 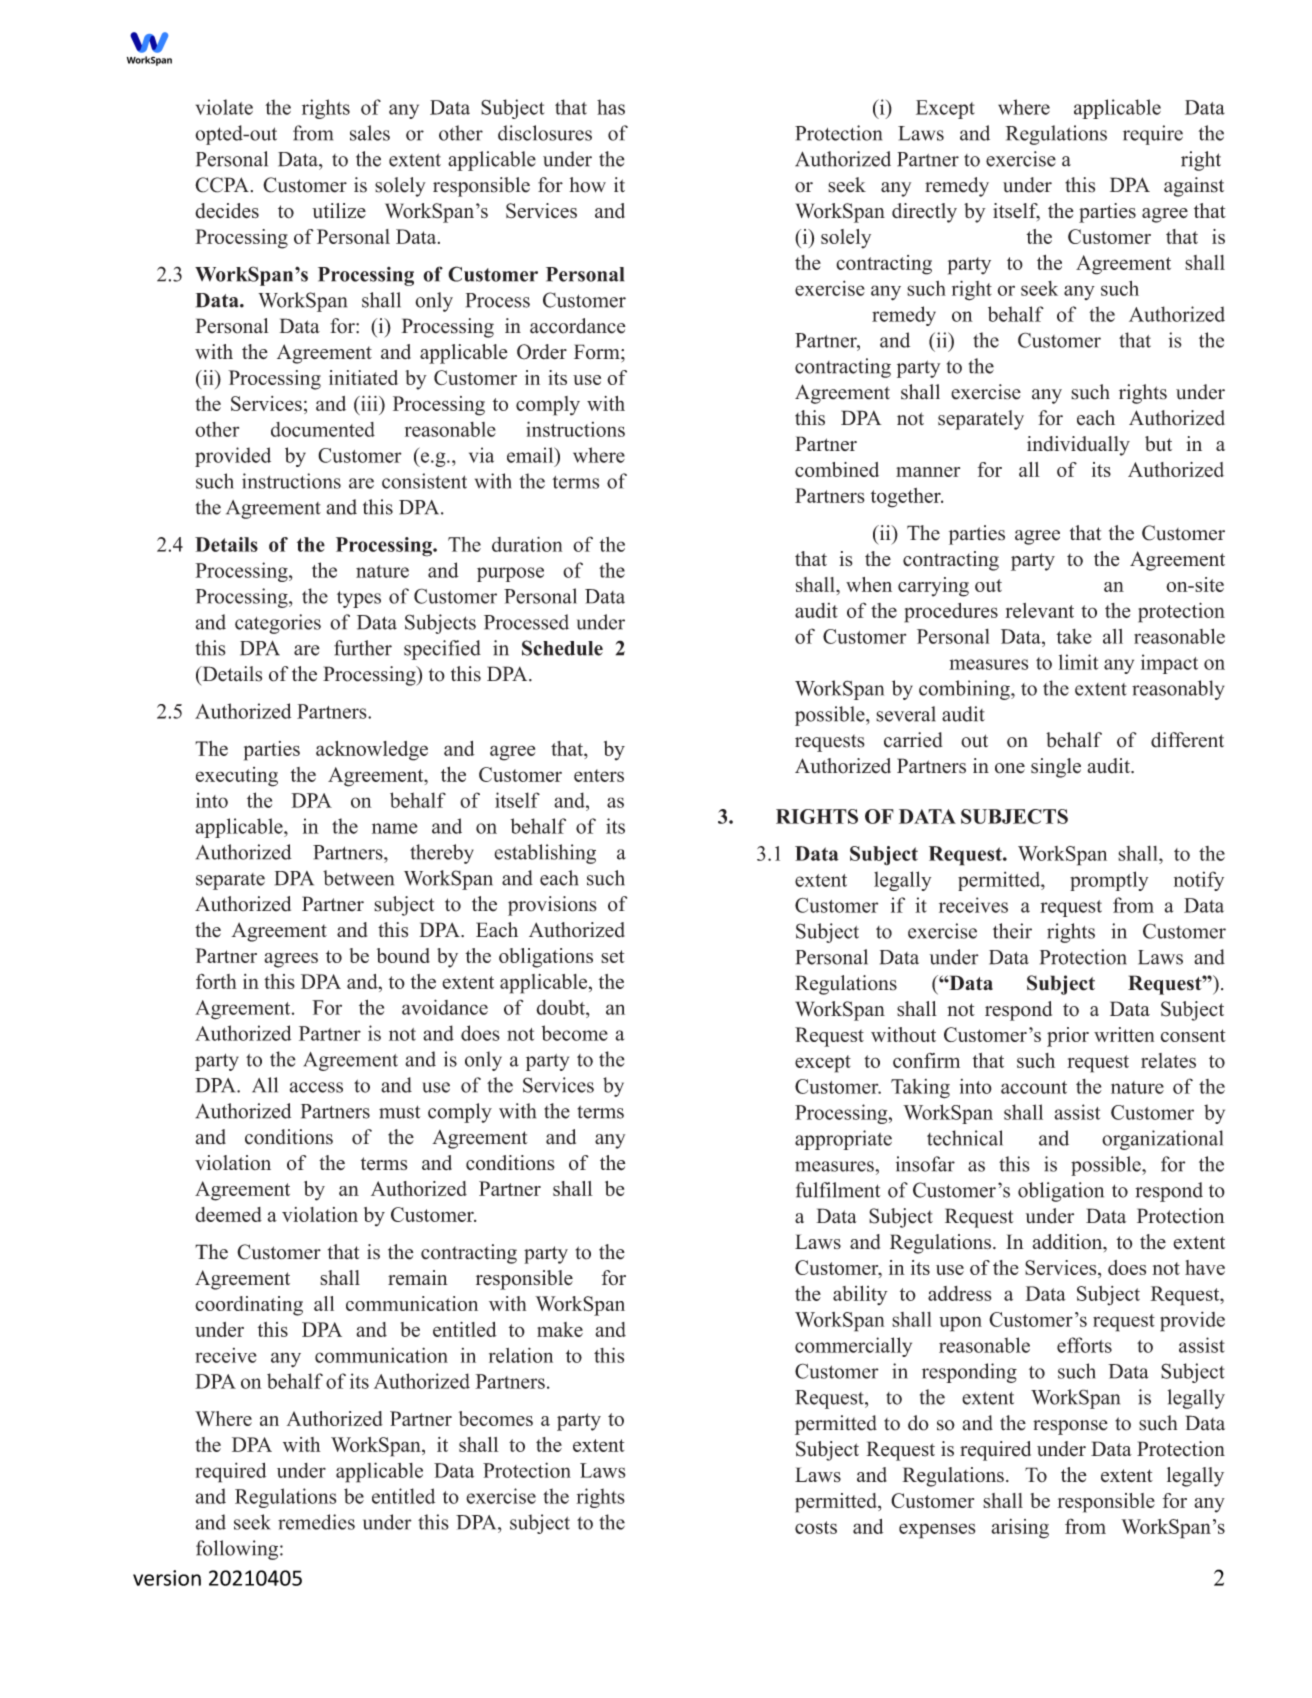 What do you see at coordinates (599, 775) in the page?
I see `enters` at bounding box center [599, 775].
